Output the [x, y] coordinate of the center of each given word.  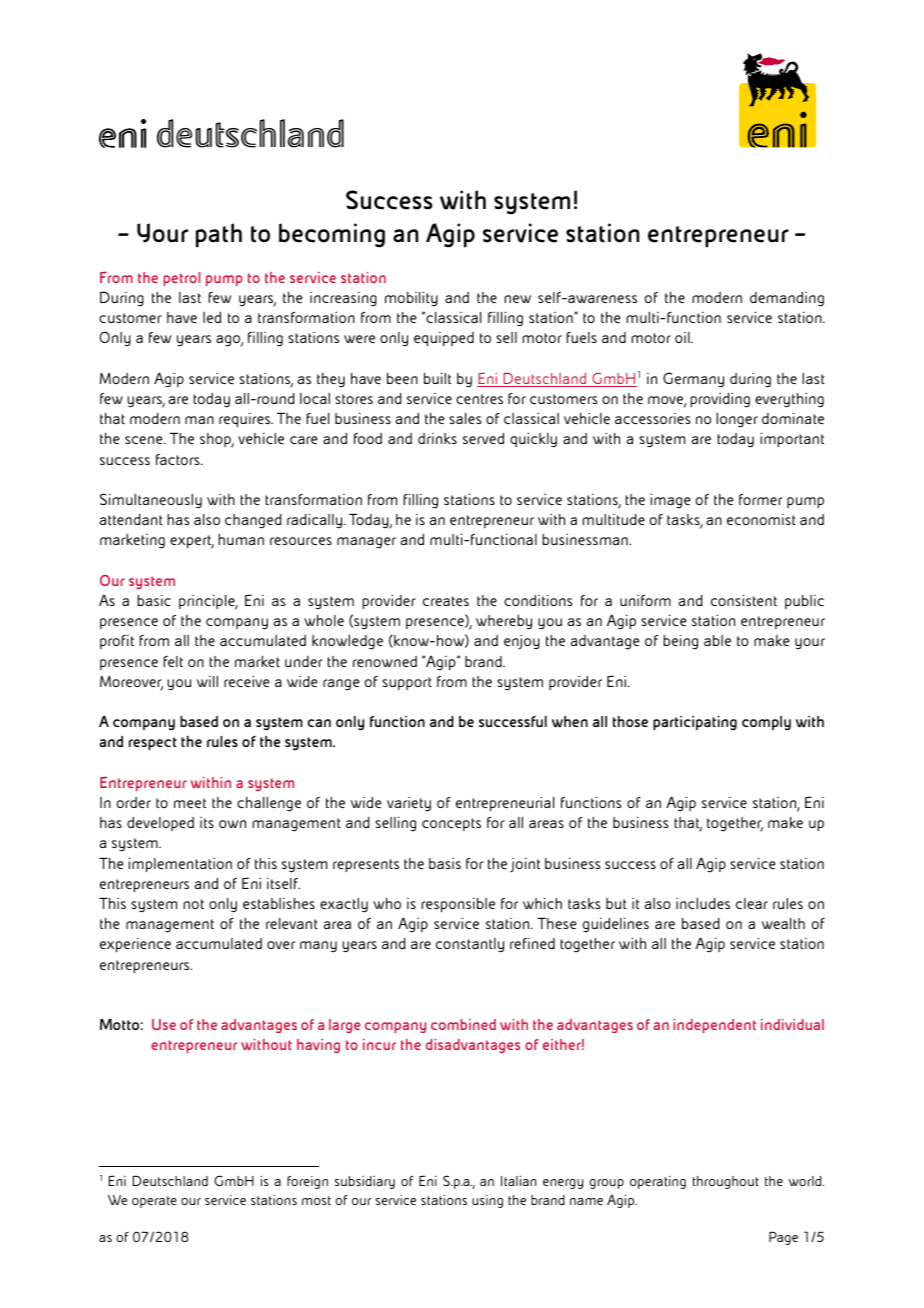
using [487, 1201]
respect [153, 743]
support [407, 683]
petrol [181, 279]
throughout [726, 1182]
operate [154, 1202]
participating [695, 723]
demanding [787, 299]
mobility [411, 298]
